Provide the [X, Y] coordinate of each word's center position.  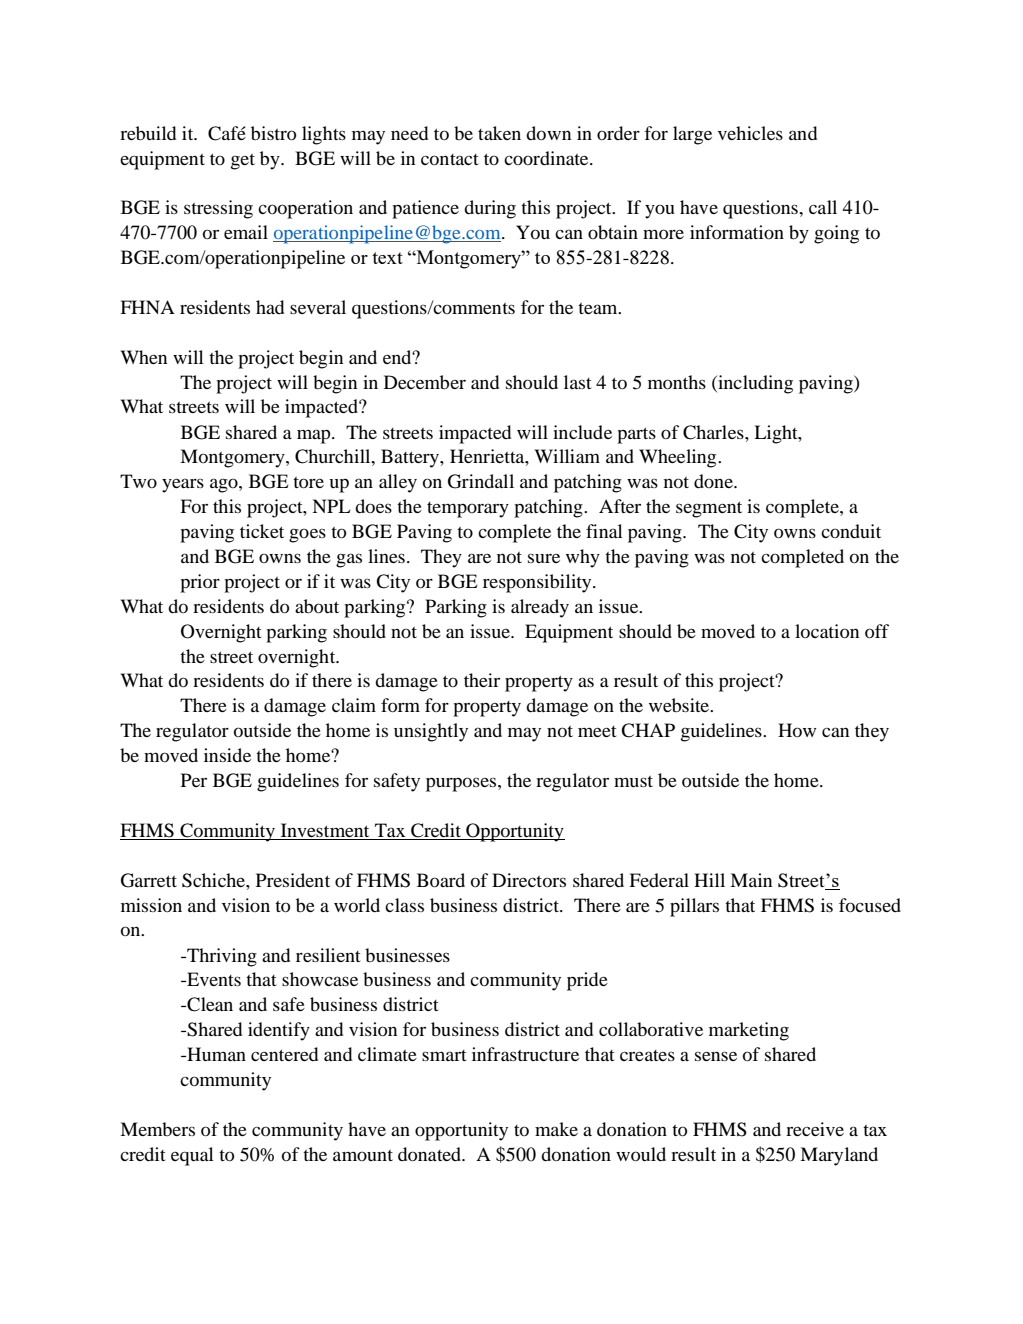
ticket [262, 531]
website [680, 705]
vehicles [750, 133]
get [243, 162]
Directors [529, 880]
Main [751, 880]
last [577, 382]
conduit [851, 531]
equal [192, 1156]
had [270, 307]
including [754, 384]
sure [544, 558]
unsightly [431, 732]
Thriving [221, 957]
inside [227, 755]
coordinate [547, 158]
